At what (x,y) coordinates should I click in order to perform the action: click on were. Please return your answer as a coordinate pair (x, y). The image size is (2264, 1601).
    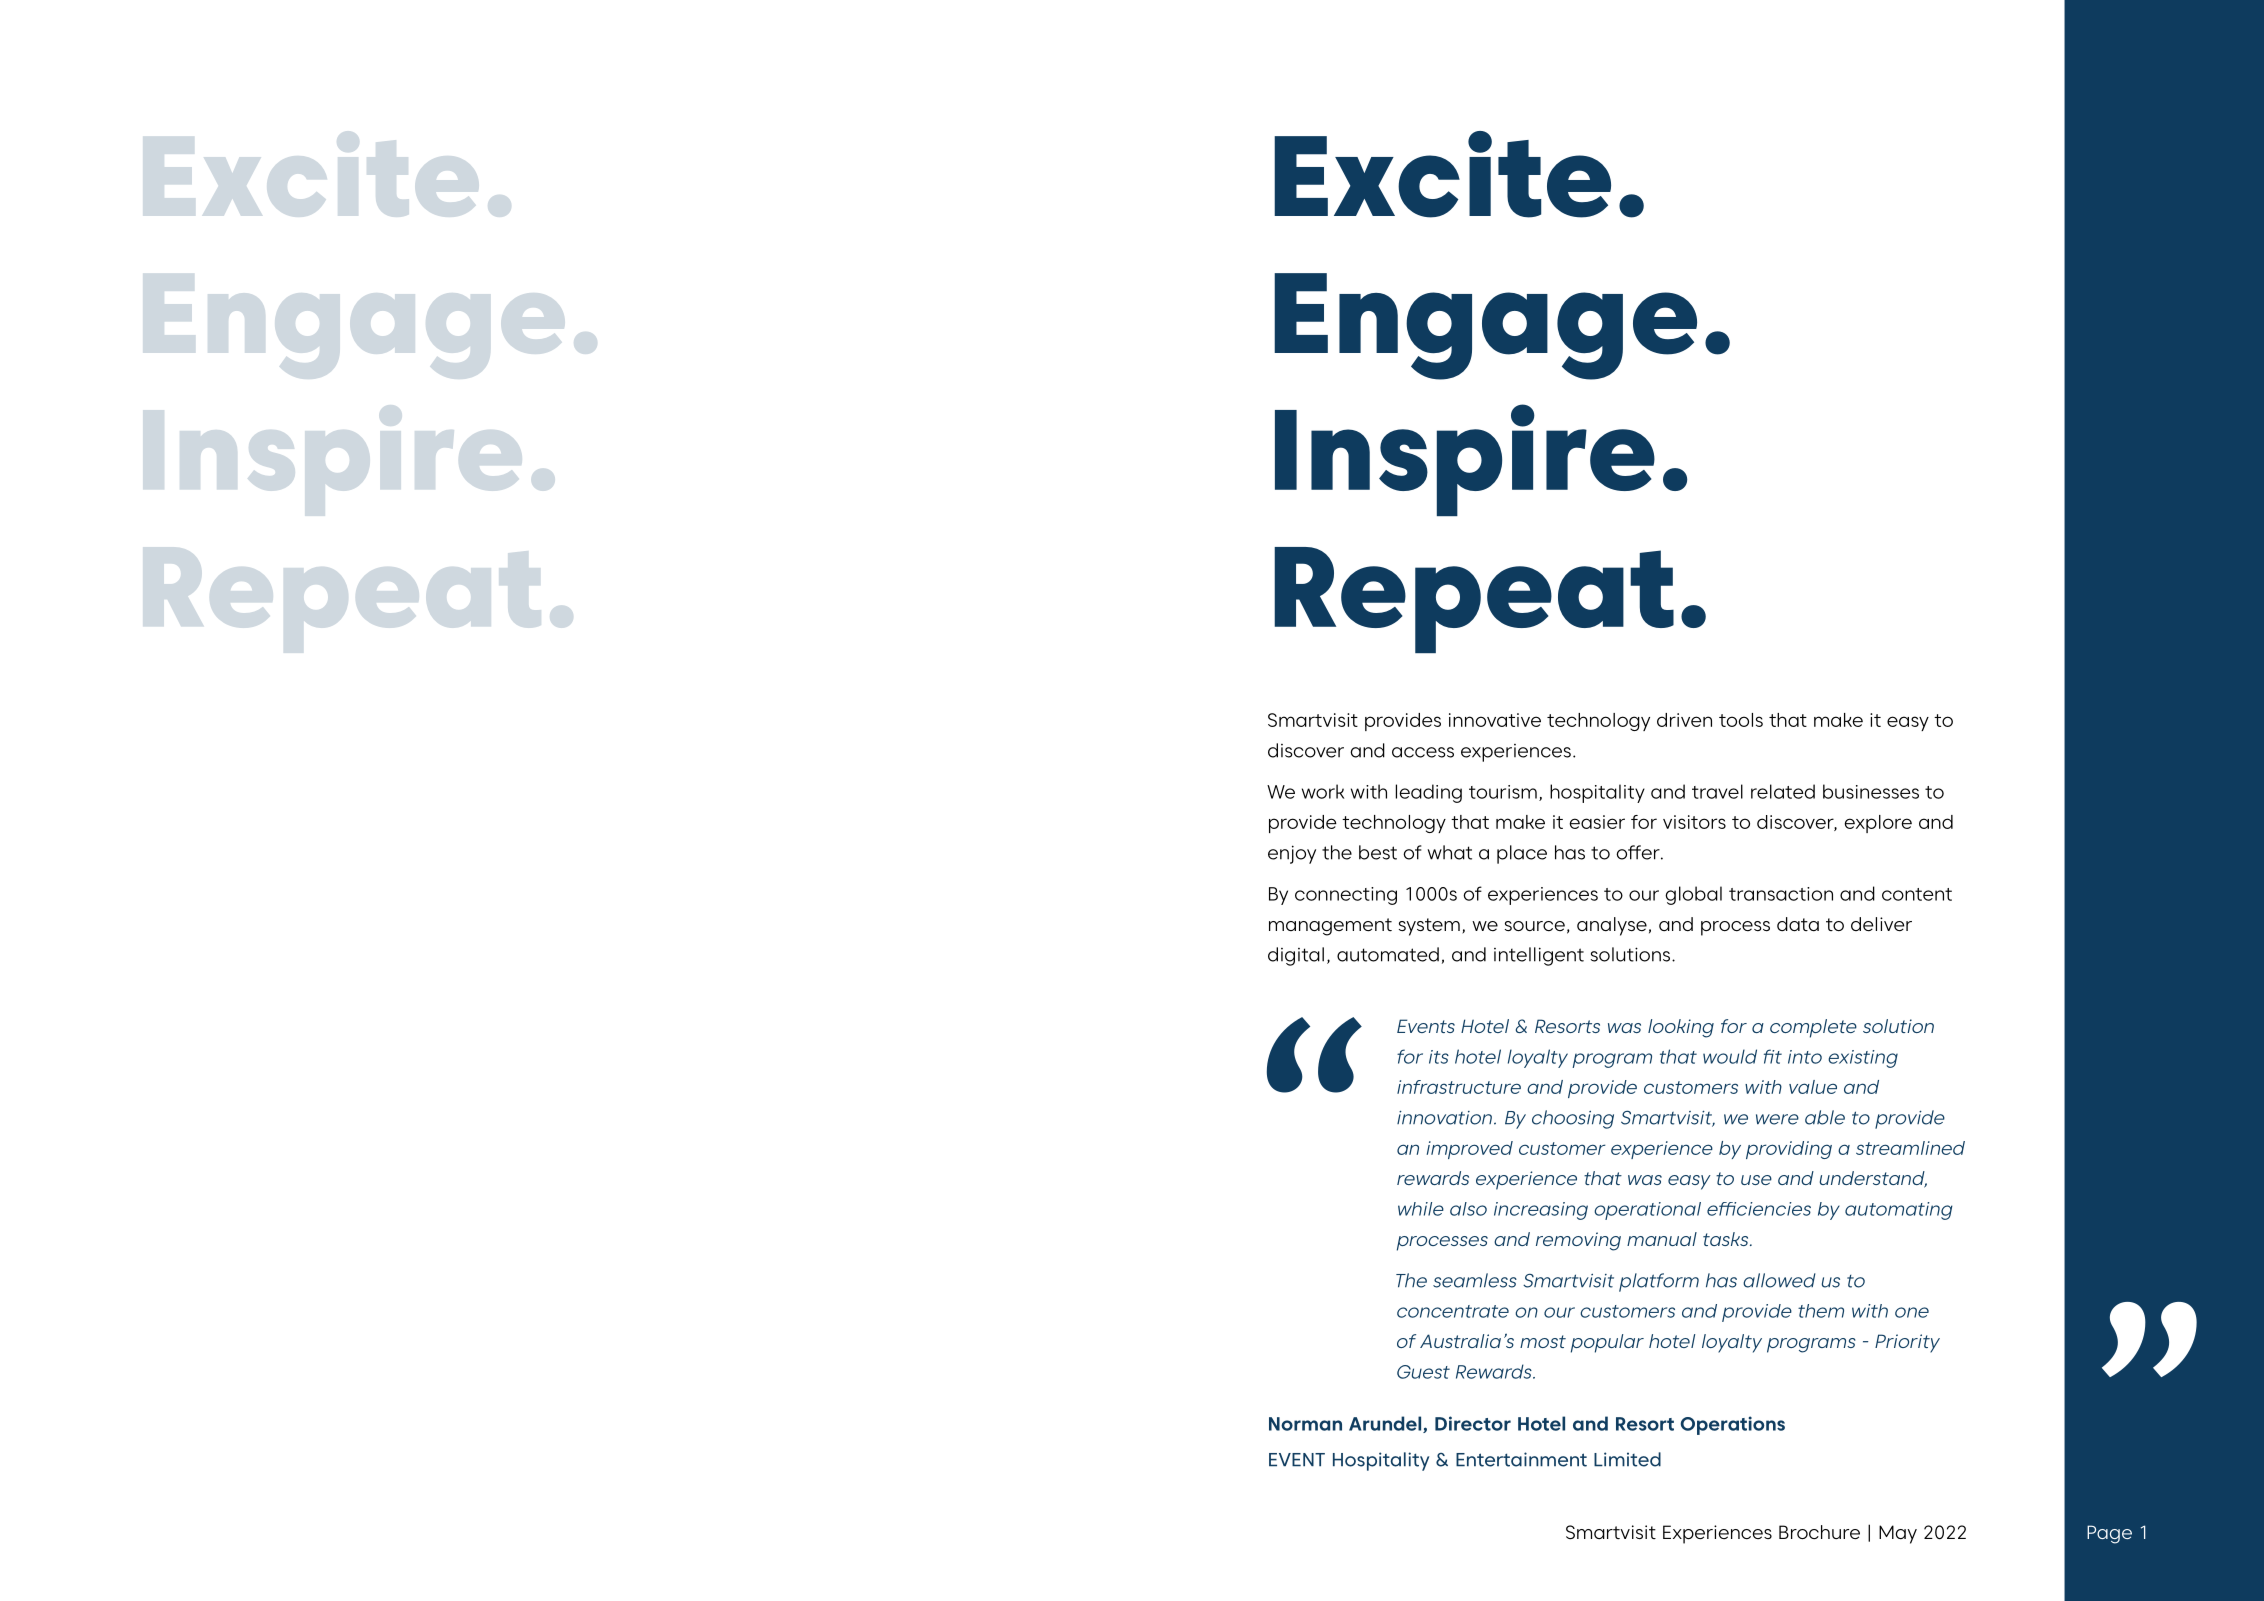
    Looking at the image, I should click on (1777, 1119).
